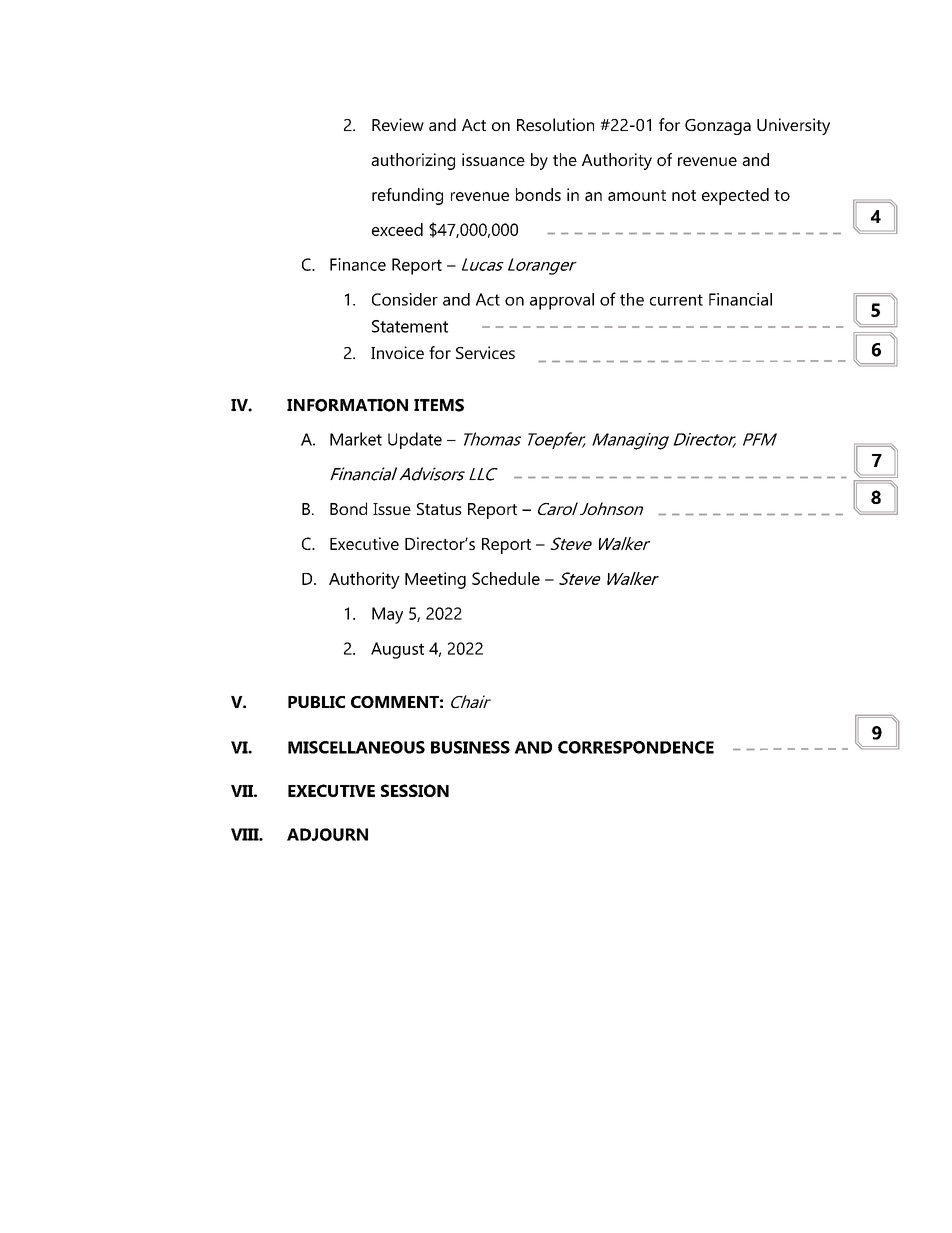 The image size is (952, 1233). What do you see at coordinates (398, 124) in the document?
I see `Review` at bounding box center [398, 124].
